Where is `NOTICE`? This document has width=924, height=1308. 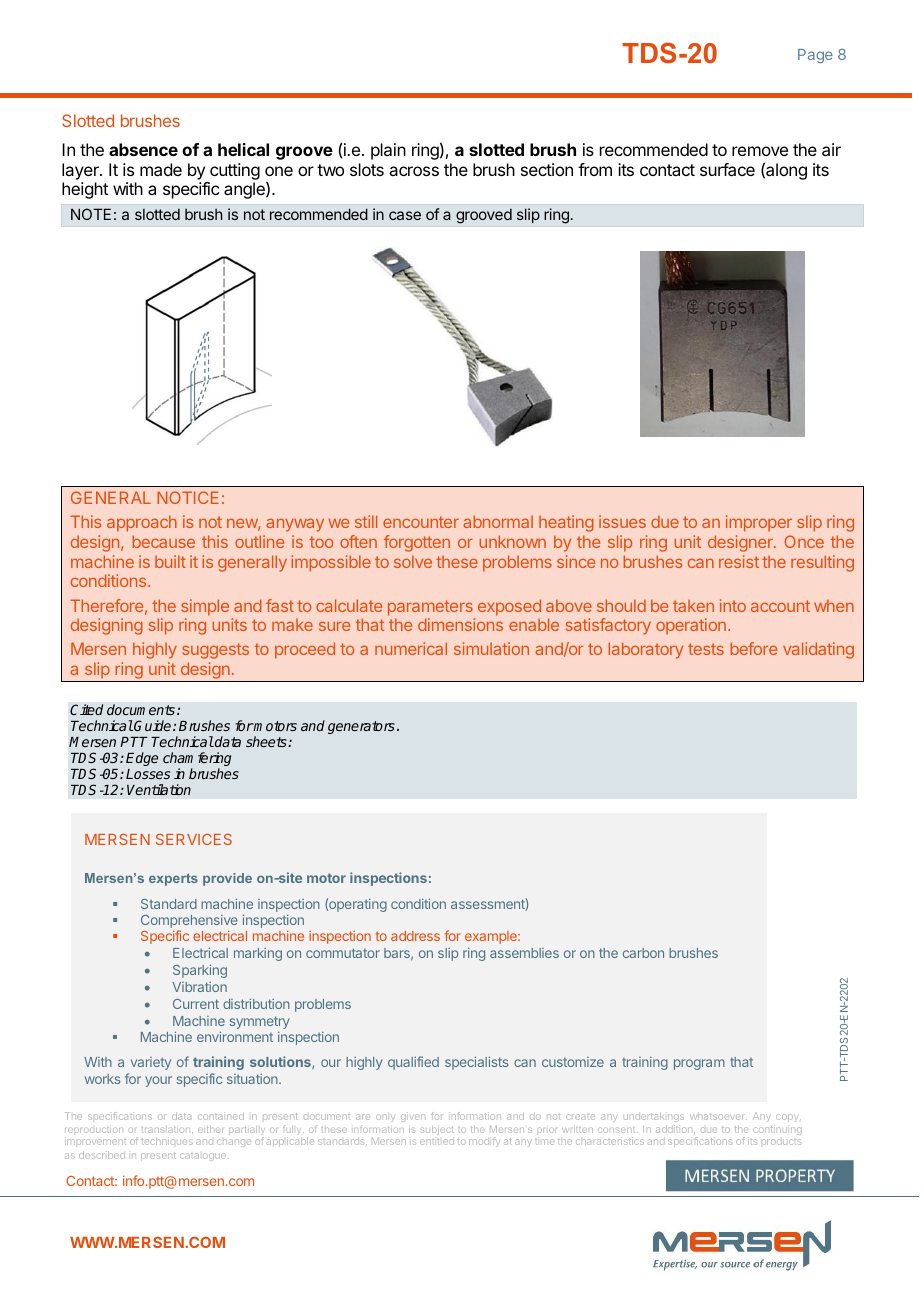
NOTICE is located at coordinates (188, 497).
